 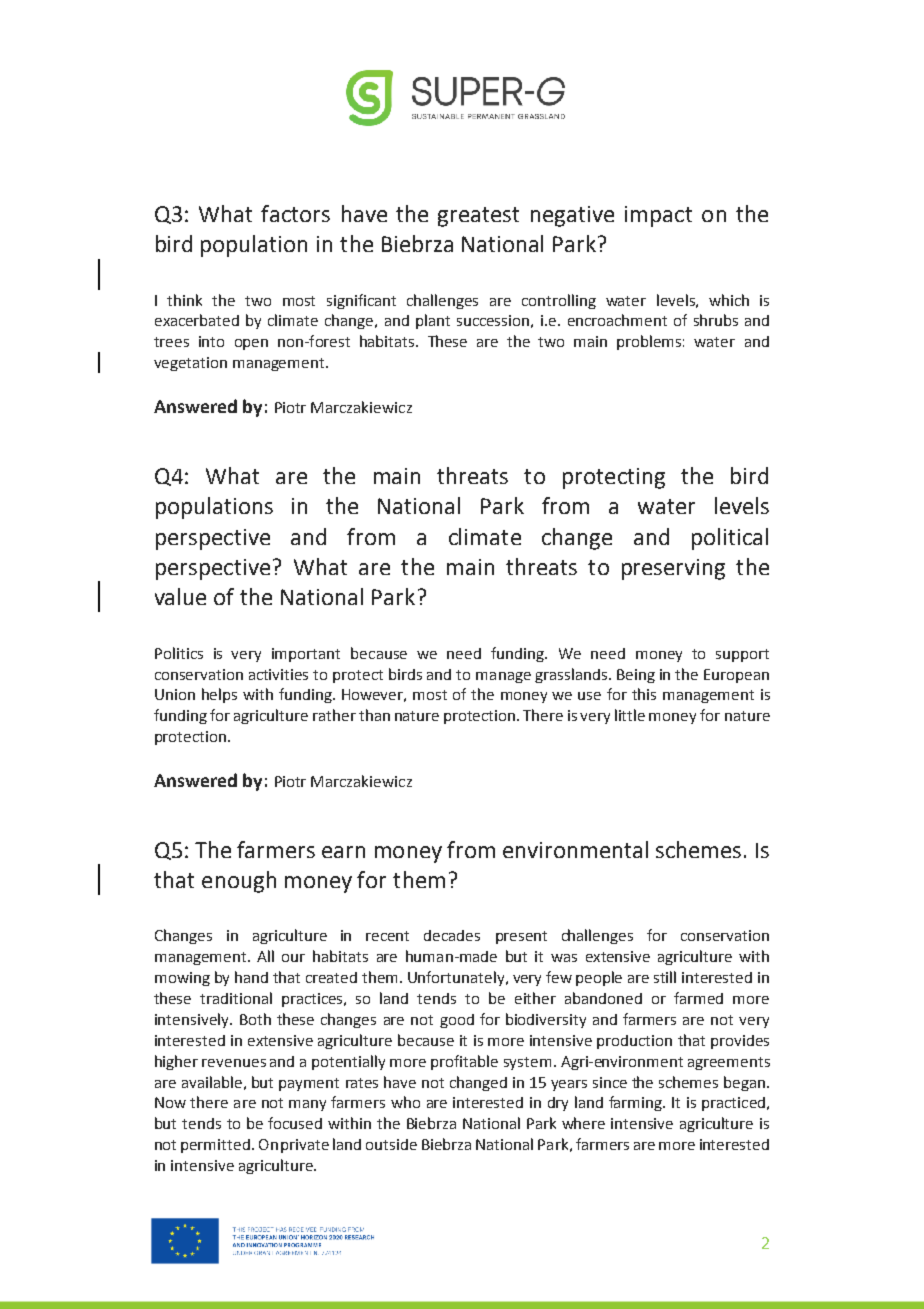 I want to click on political, so click(x=730, y=539).
